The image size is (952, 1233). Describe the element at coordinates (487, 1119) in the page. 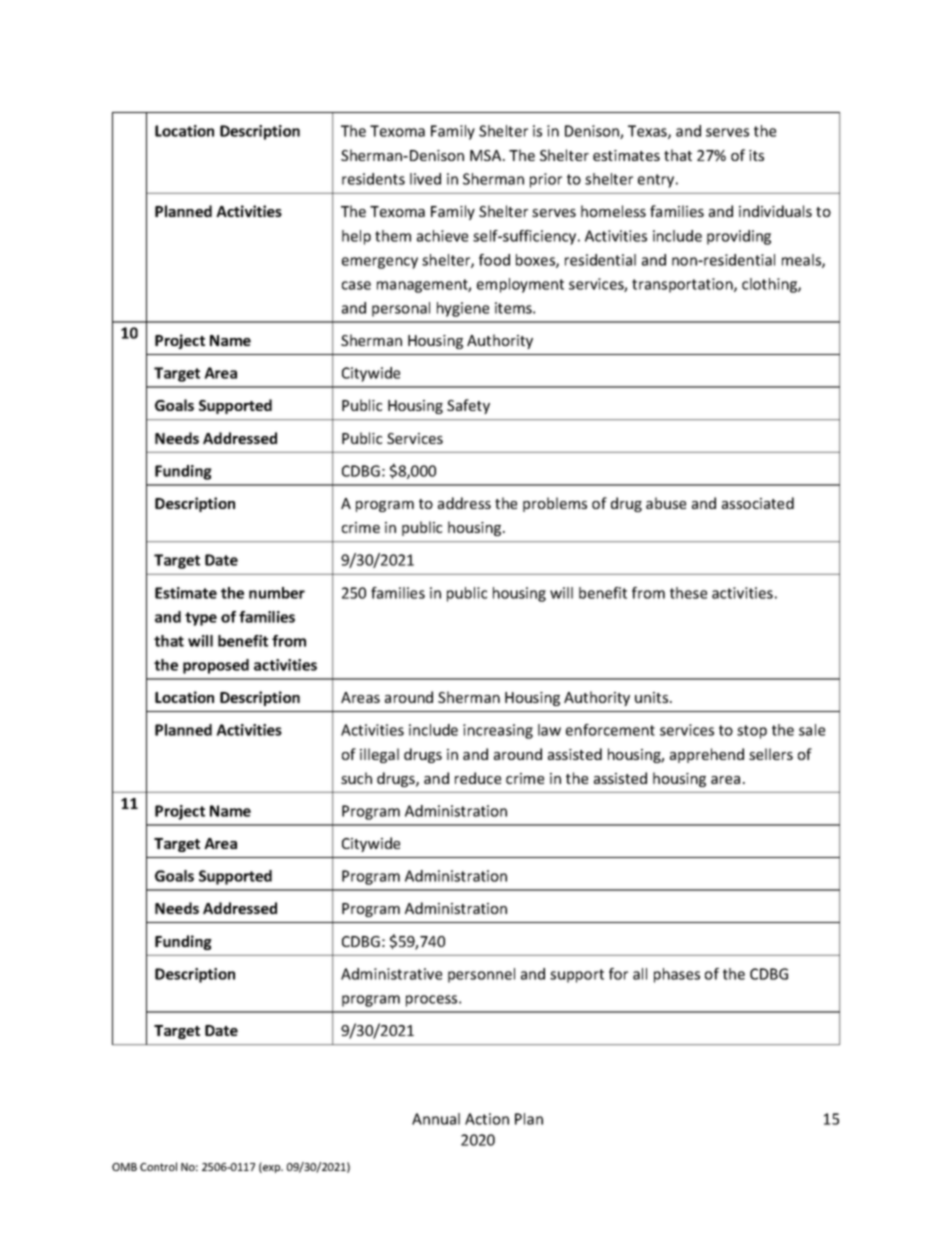

I see `Action` at that location.
